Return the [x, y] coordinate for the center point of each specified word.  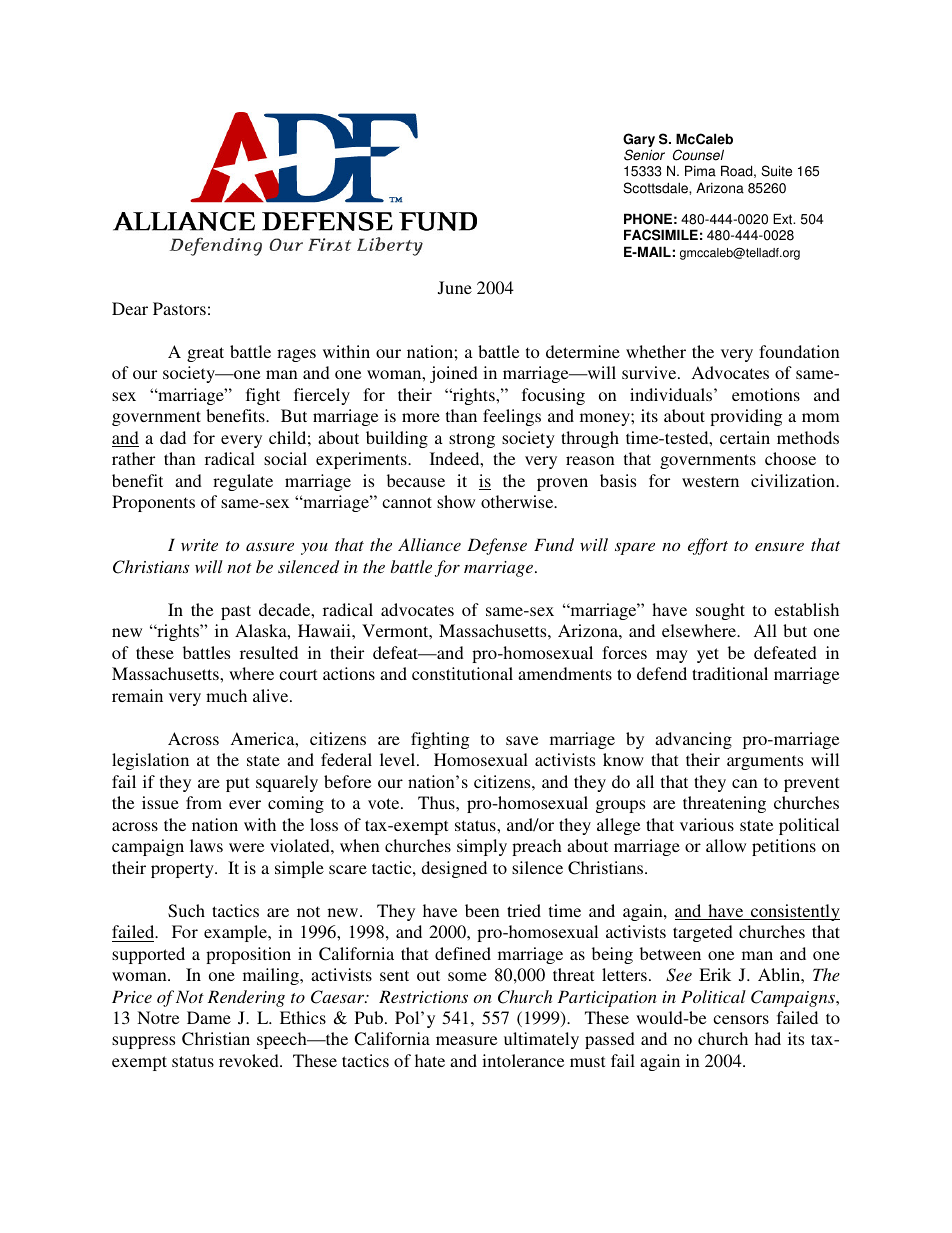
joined [454, 374]
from [204, 802]
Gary [639, 141]
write [199, 545]
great [205, 354]
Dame [209, 1017]
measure [466, 1040]
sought [720, 611]
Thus [437, 802]
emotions [766, 394]
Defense [497, 546]
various [707, 824]
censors [741, 1019]
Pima [700, 171]
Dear [130, 308]
